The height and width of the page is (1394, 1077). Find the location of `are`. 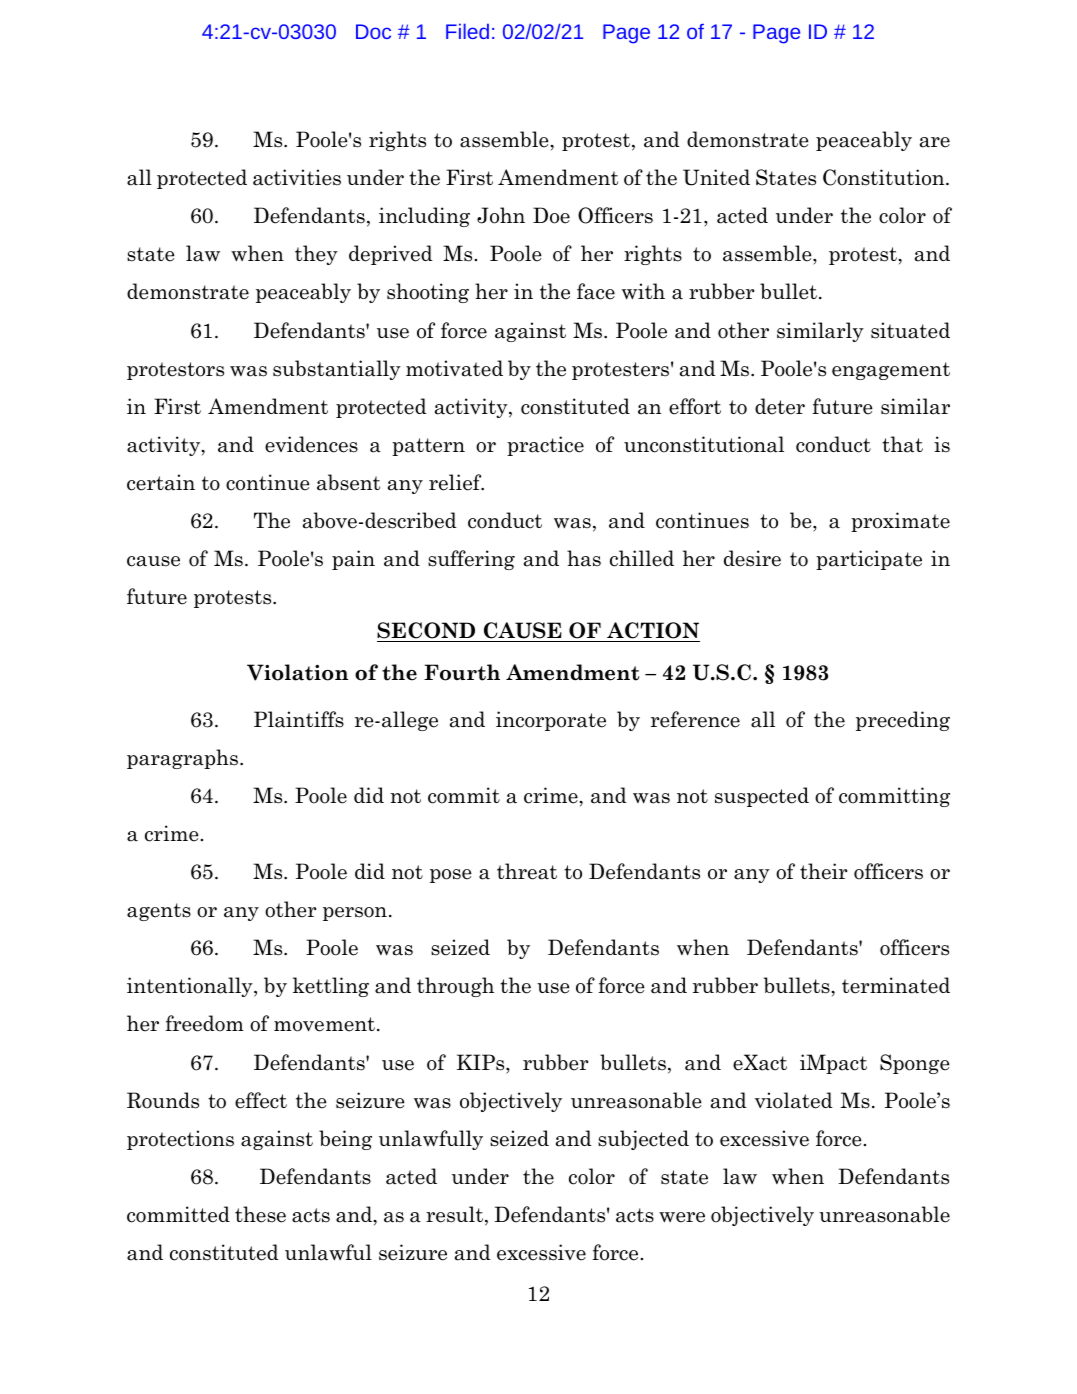

are is located at coordinates (935, 142).
